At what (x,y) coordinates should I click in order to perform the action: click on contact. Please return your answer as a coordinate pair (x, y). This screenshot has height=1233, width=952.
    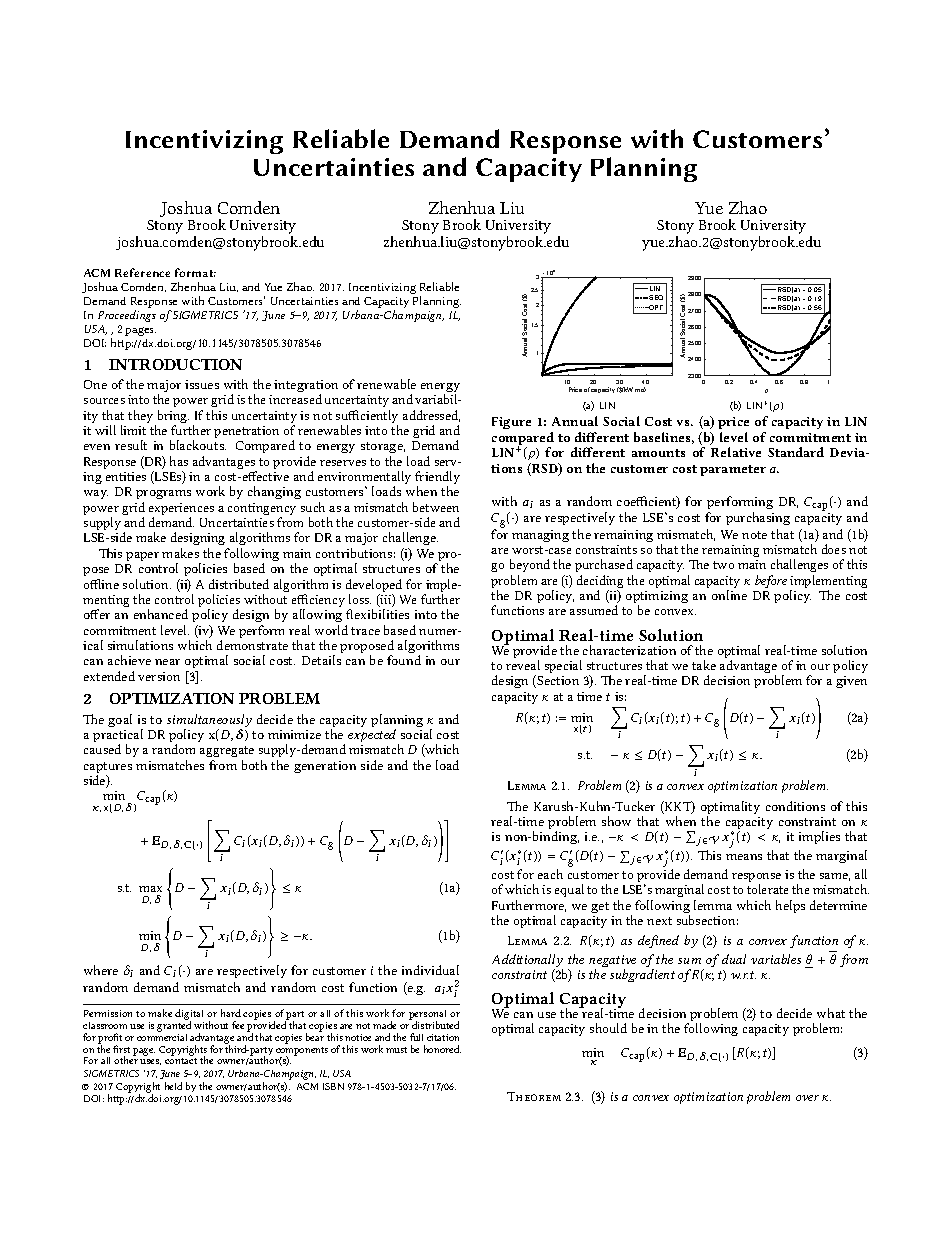
    Looking at the image, I should click on (181, 1061).
